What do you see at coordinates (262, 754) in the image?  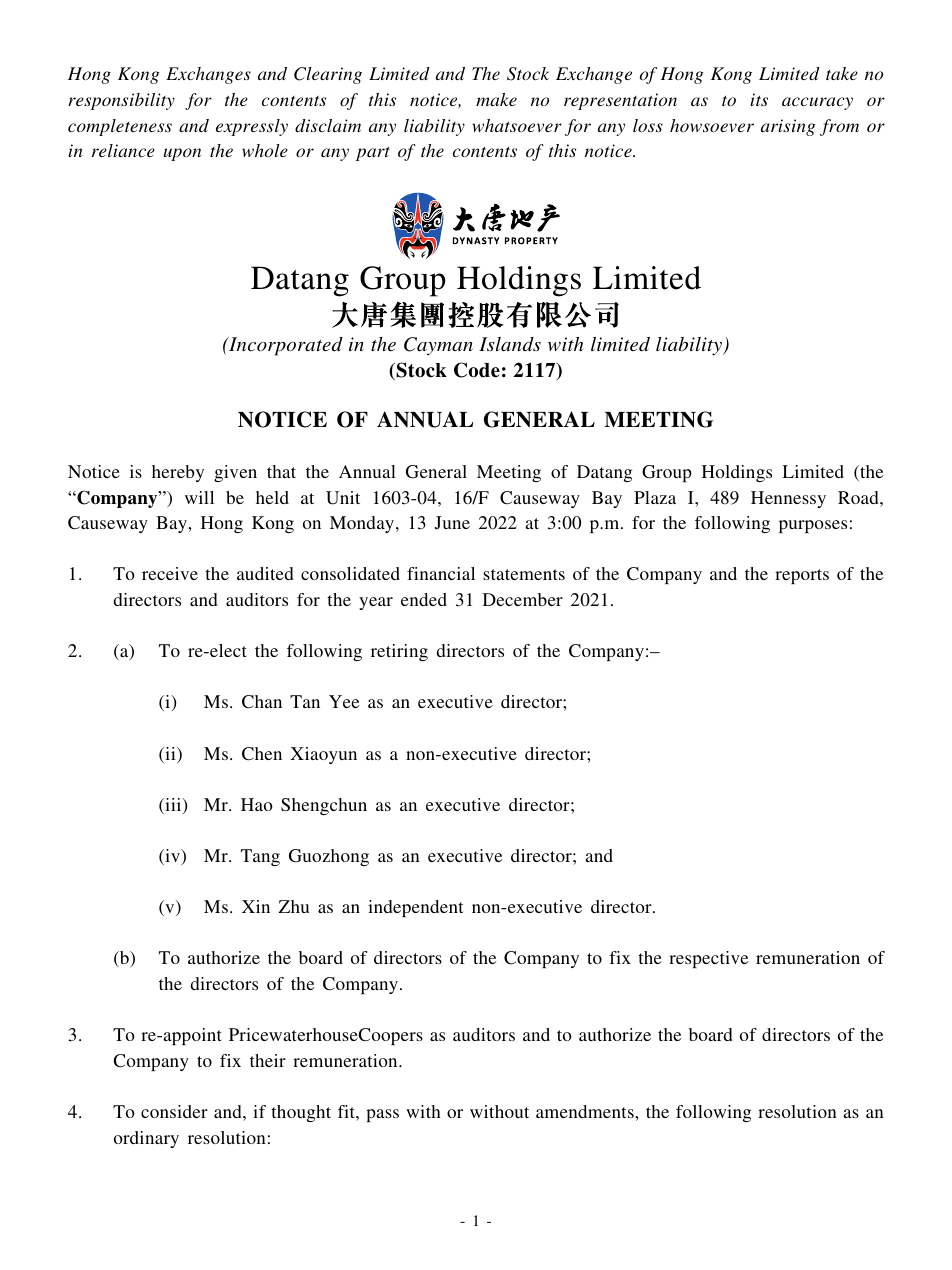 I see `Chen` at bounding box center [262, 754].
